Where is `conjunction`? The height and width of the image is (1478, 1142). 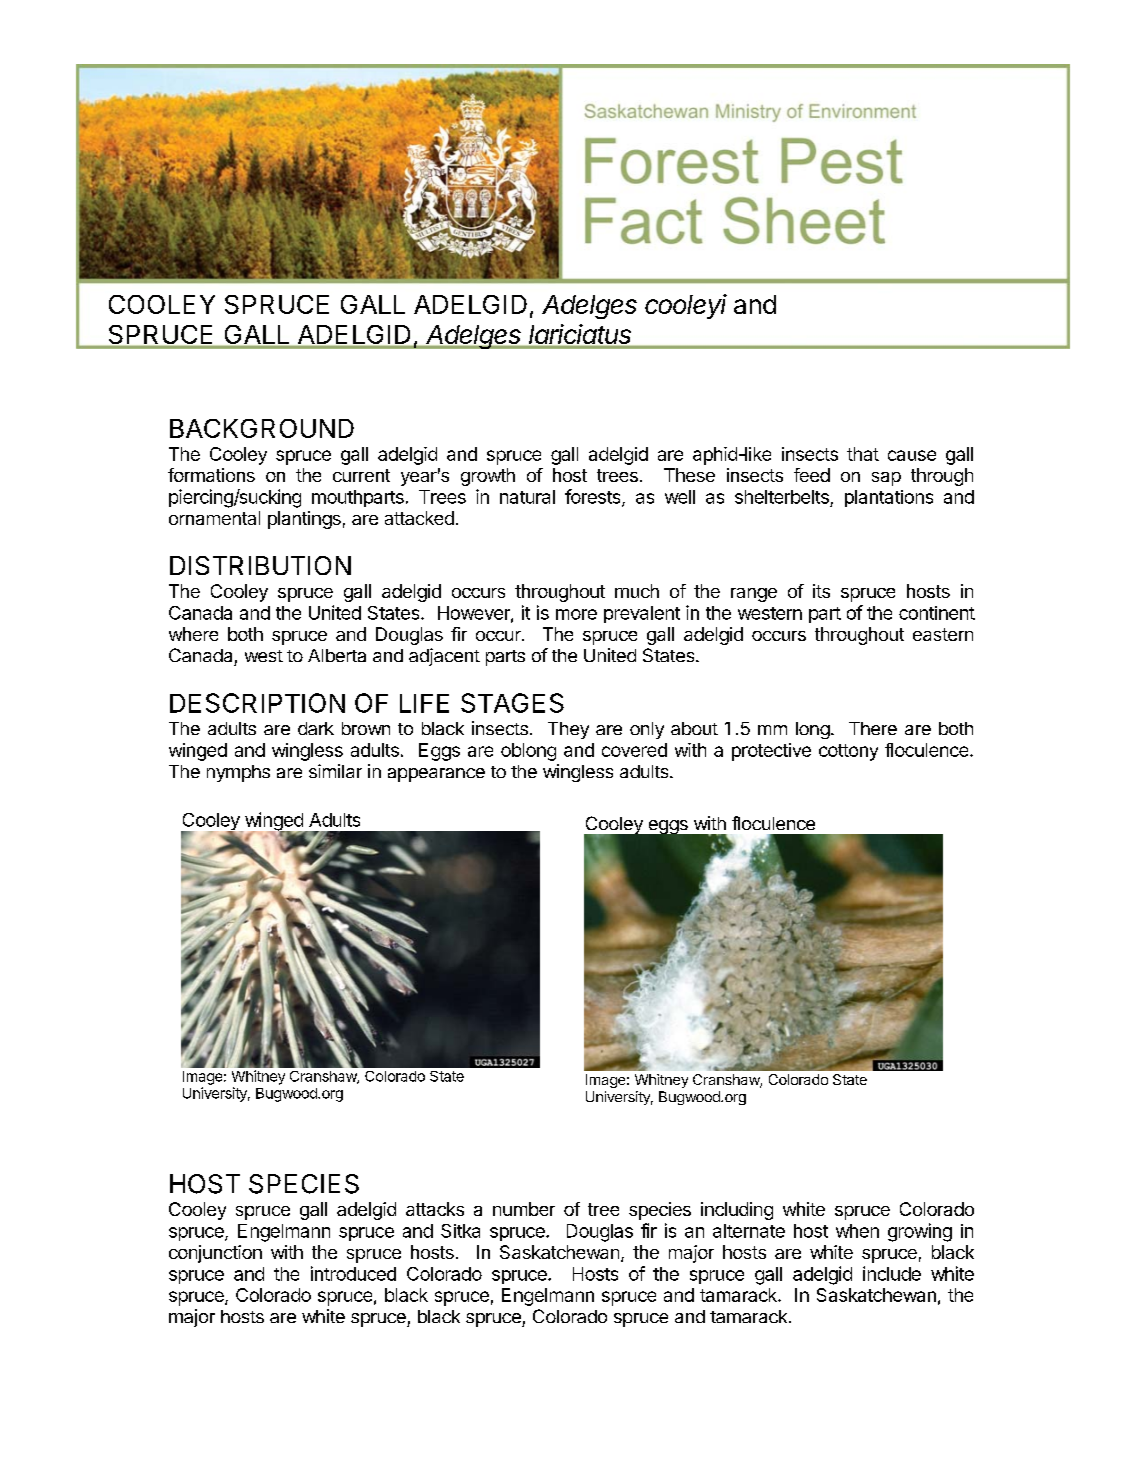 conjunction is located at coordinates (215, 1254).
